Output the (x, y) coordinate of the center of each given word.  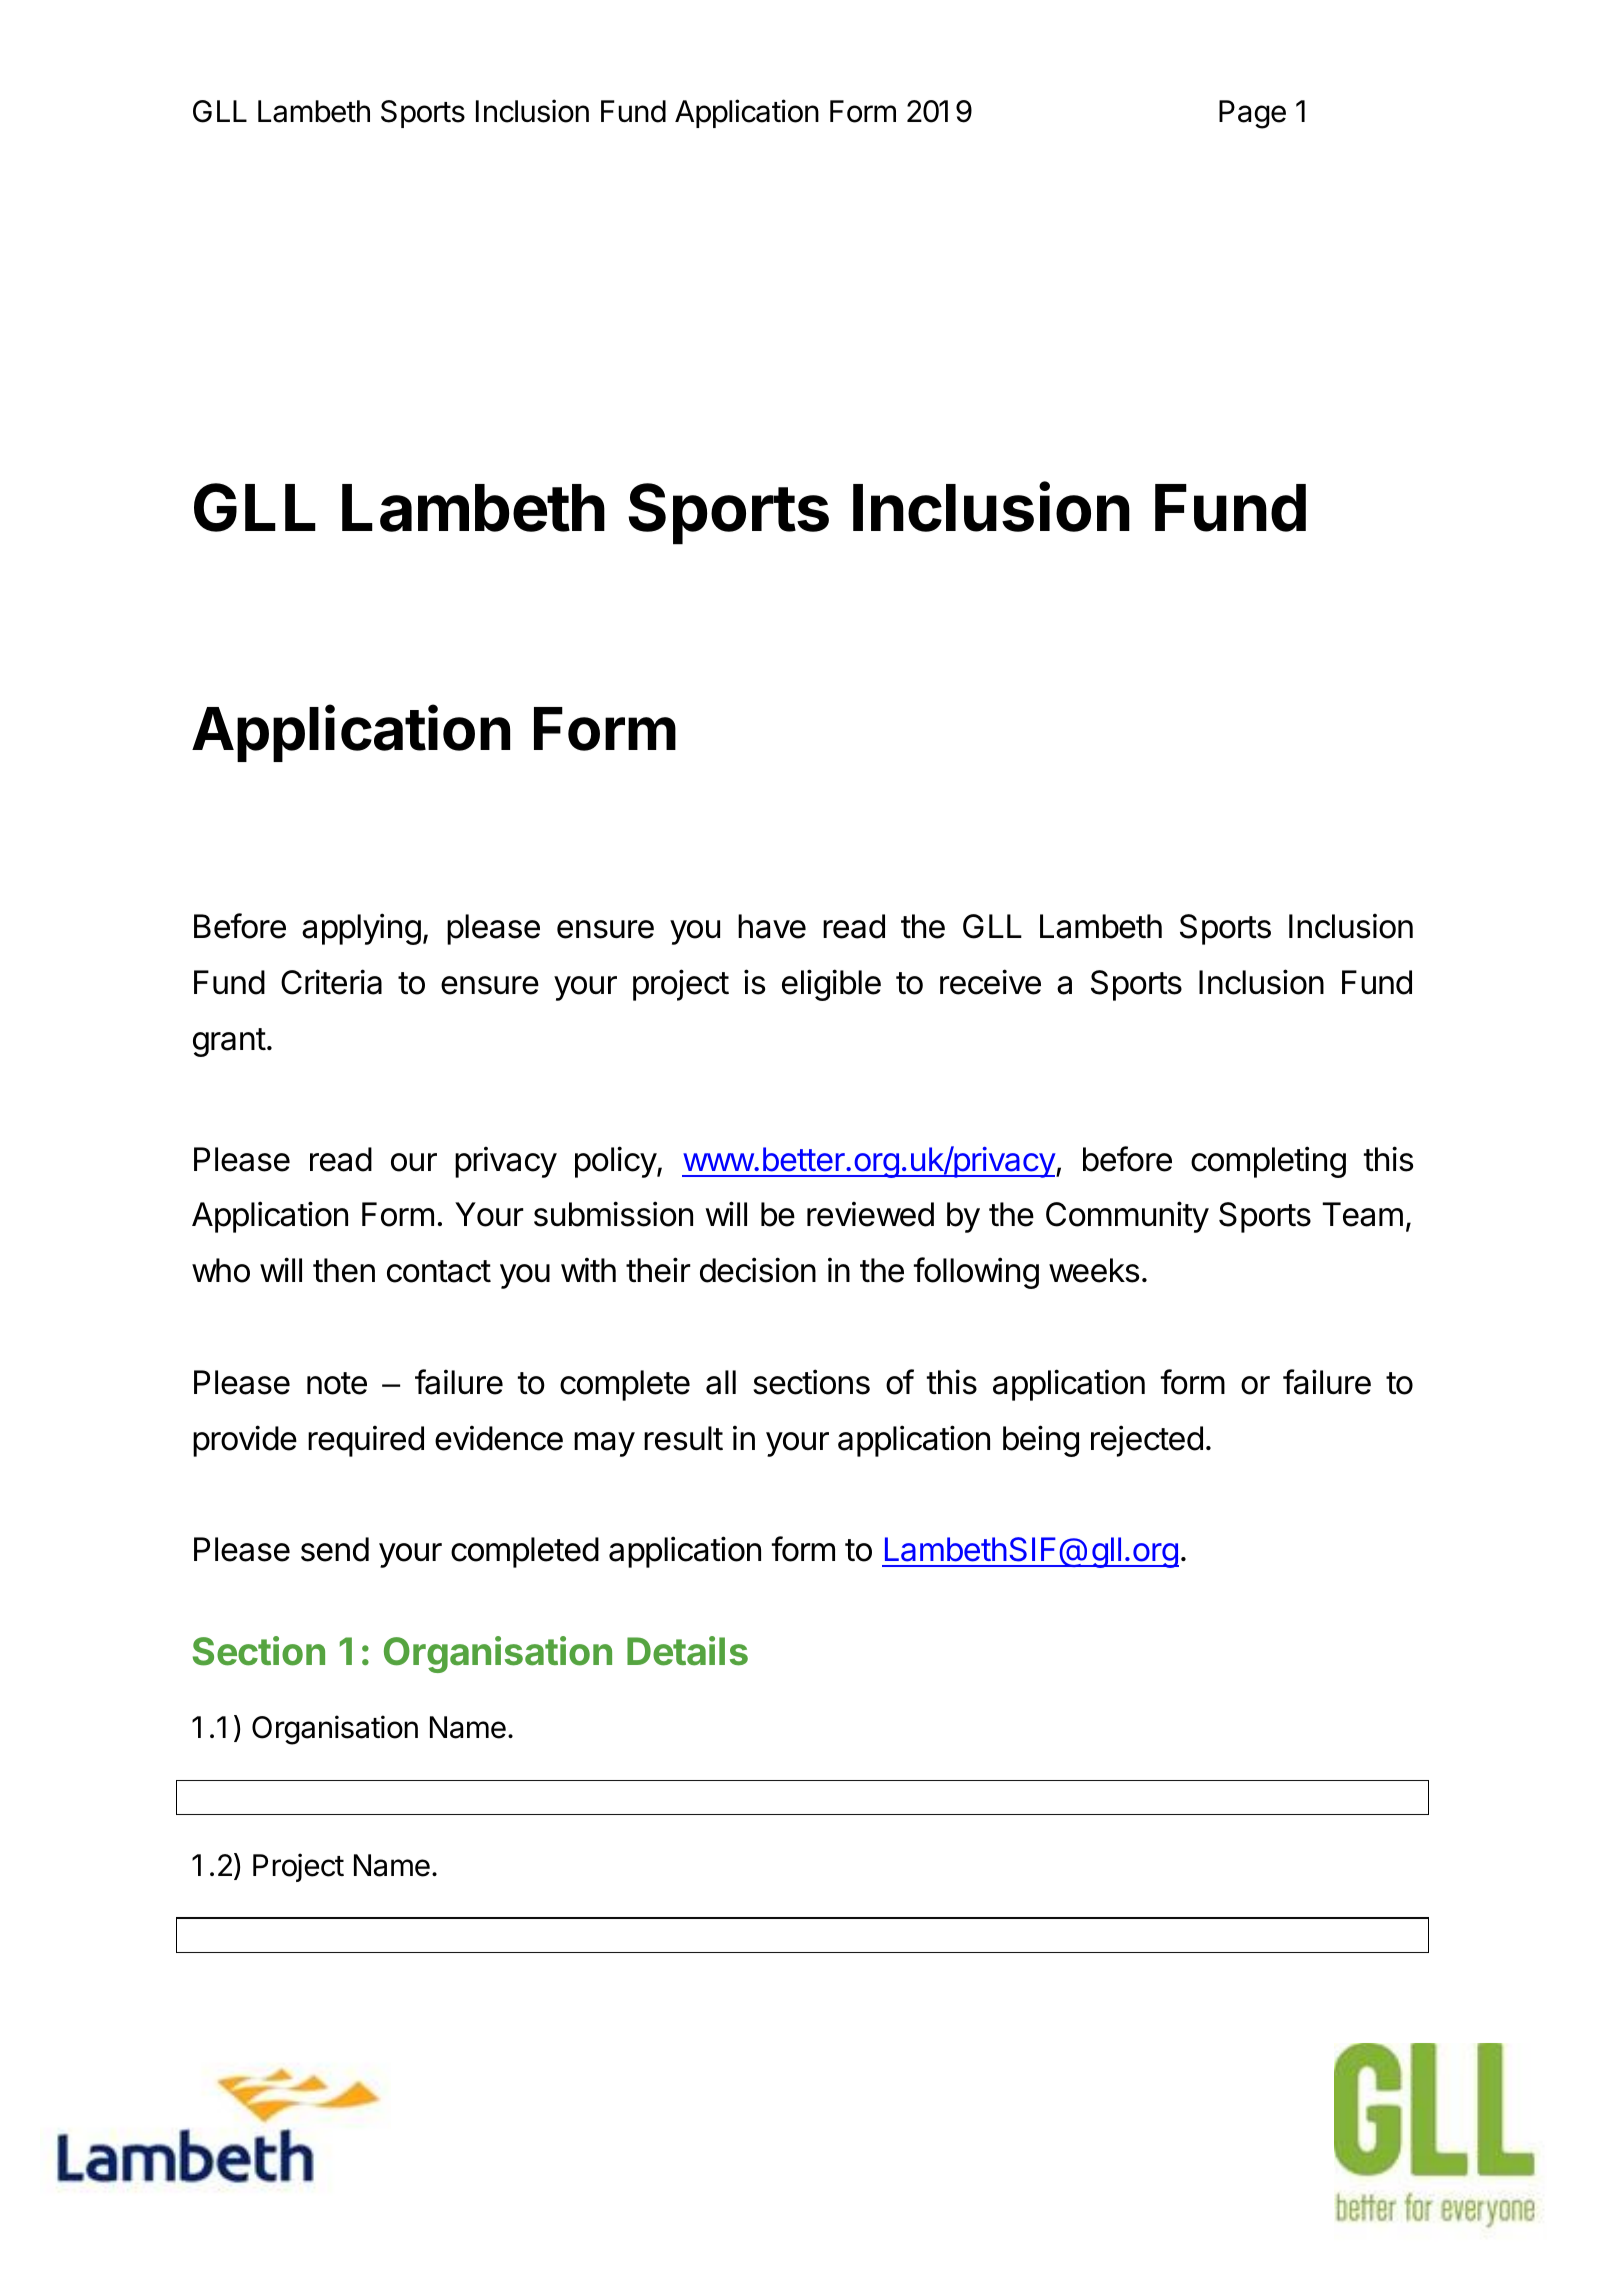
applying (361, 929)
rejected (1147, 1441)
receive (990, 982)
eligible (831, 985)
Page (1252, 114)
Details (687, 1651)
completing (1268, 1162)
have (772, 926)
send (335, 1549)
